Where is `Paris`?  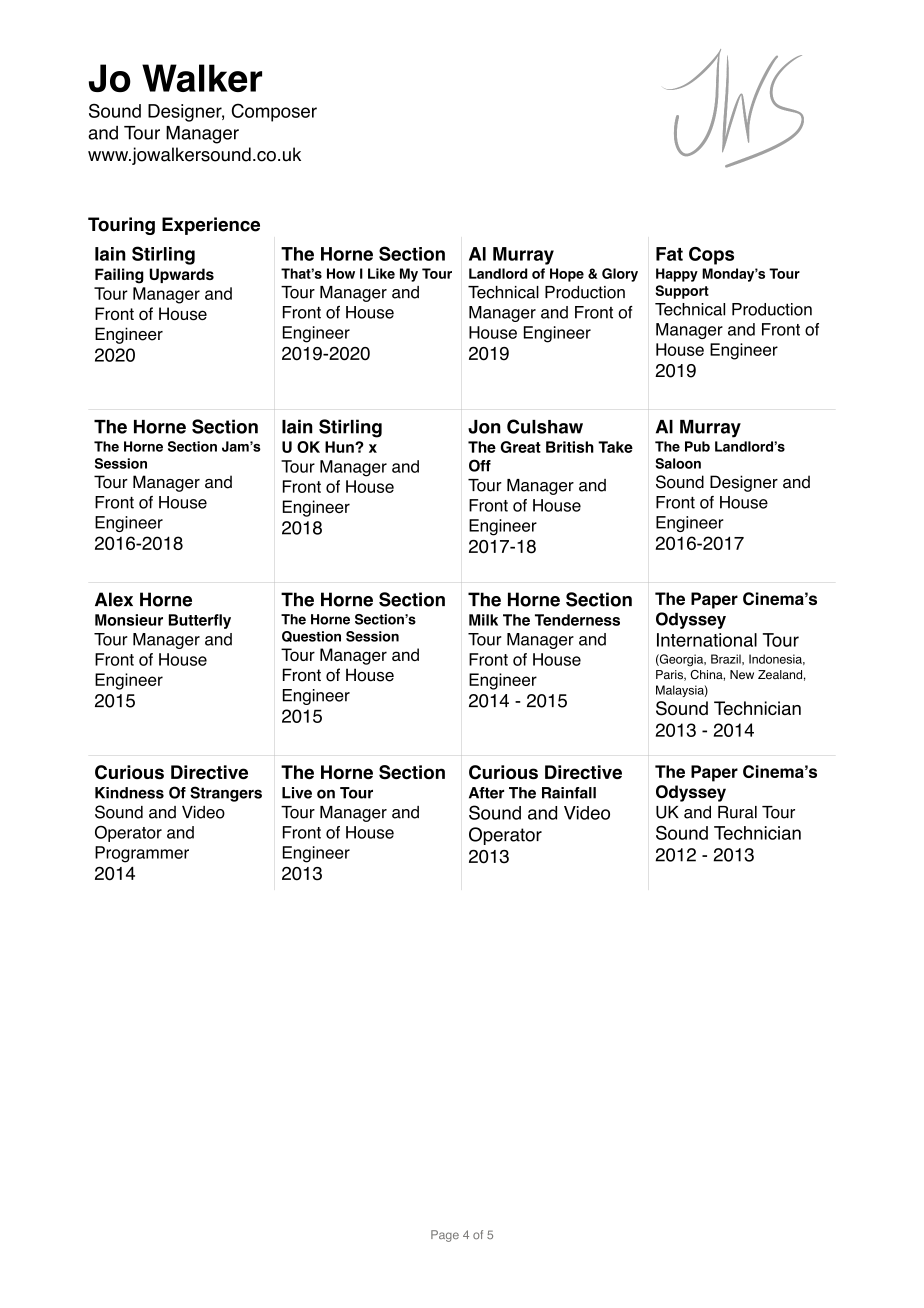 Paris is located at coordinates (670, 675).
